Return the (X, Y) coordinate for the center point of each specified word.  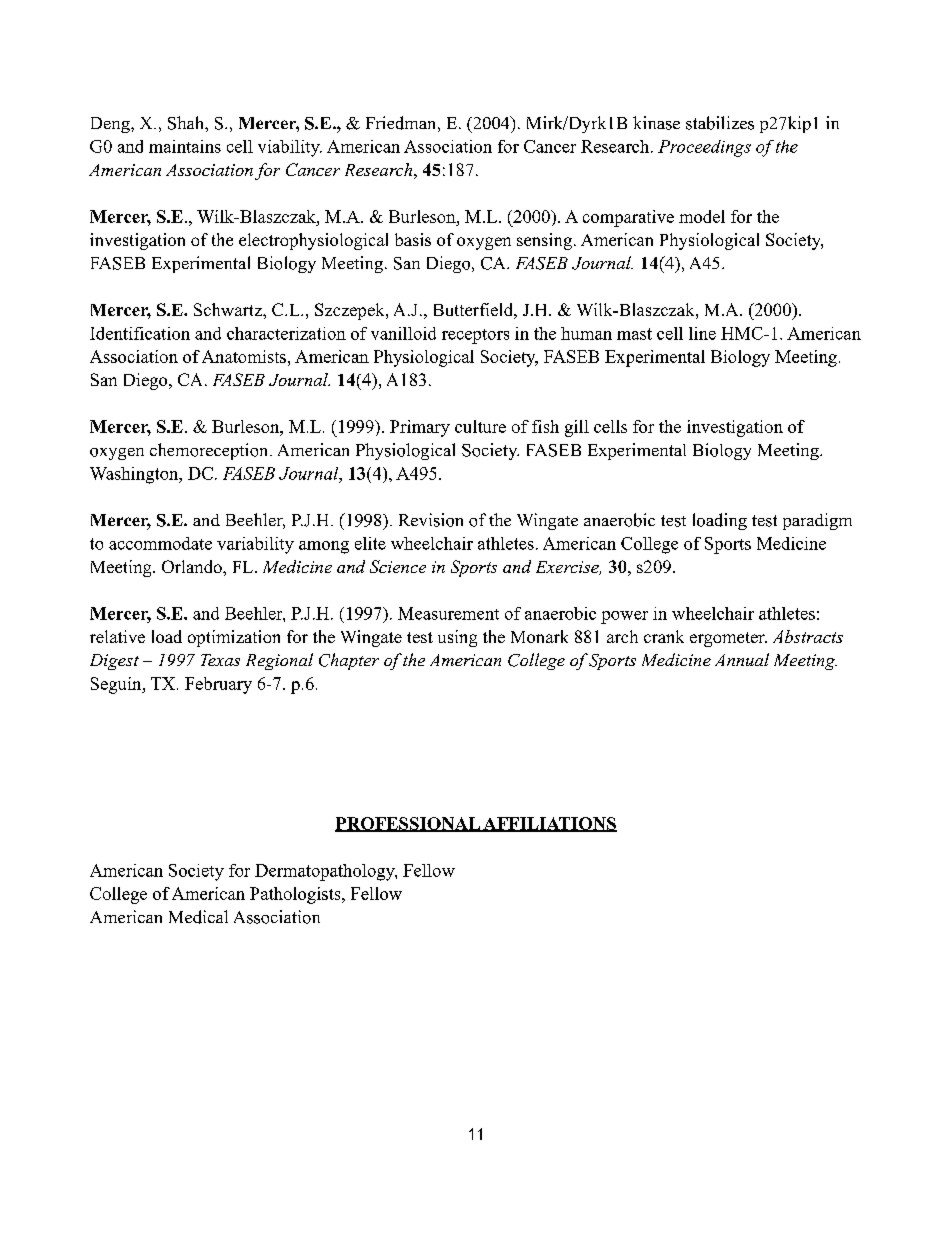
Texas (220, 660)
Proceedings (704, 148)
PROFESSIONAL (408, 824)
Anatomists (244, 356)
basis (413, 239)
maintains (185, 146)
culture (480, 426)
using (457, 638)
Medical (198, 917)
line (702, 333)
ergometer (728, 639)
